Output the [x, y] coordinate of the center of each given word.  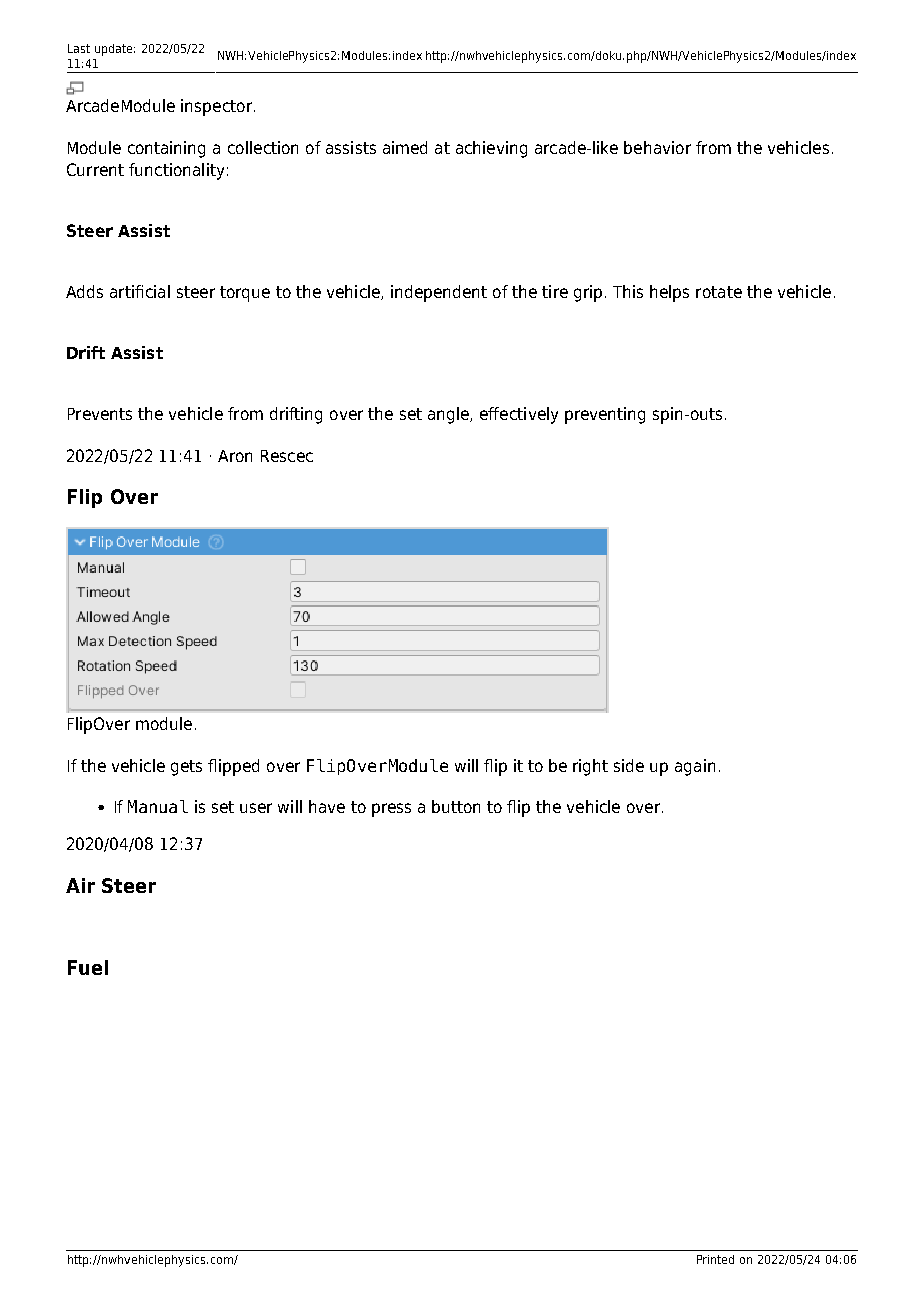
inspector [216, 107]
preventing [605, 415]
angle [449, 415]
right [590, 767]
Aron [235, 456]
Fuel [88, 967]
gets [186, 768]
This [628, 291]
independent [439, 293]
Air [80, 885]
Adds [84, 291]
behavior [657, 147]
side [629, 765]
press [391, 810]
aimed [405, 147]
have [327, 806]
